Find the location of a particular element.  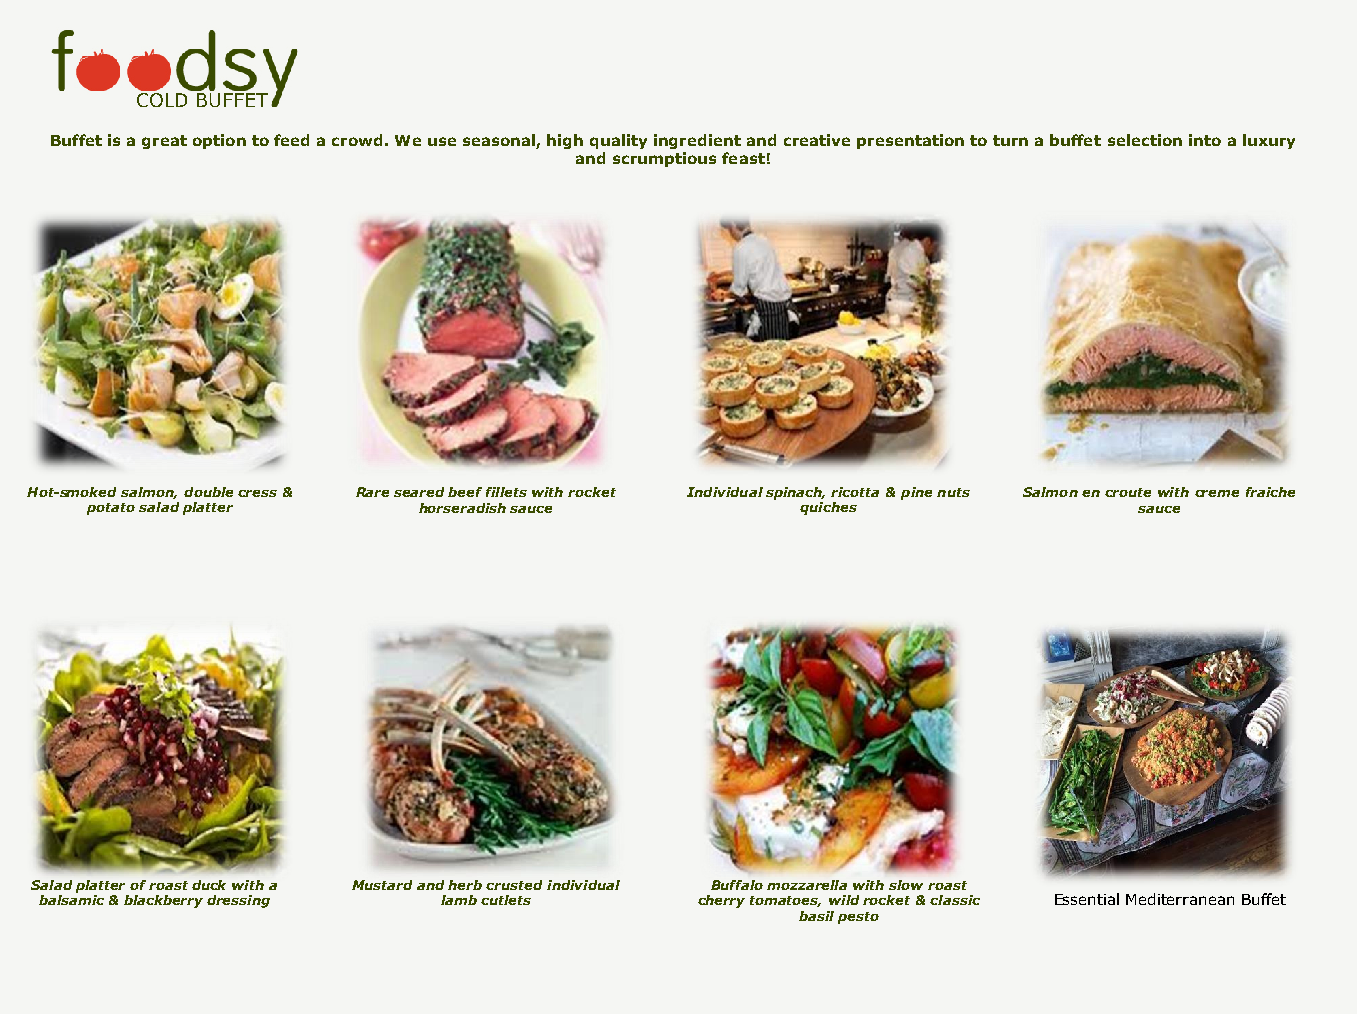

ingredient is located at coordinates (697, 141).
